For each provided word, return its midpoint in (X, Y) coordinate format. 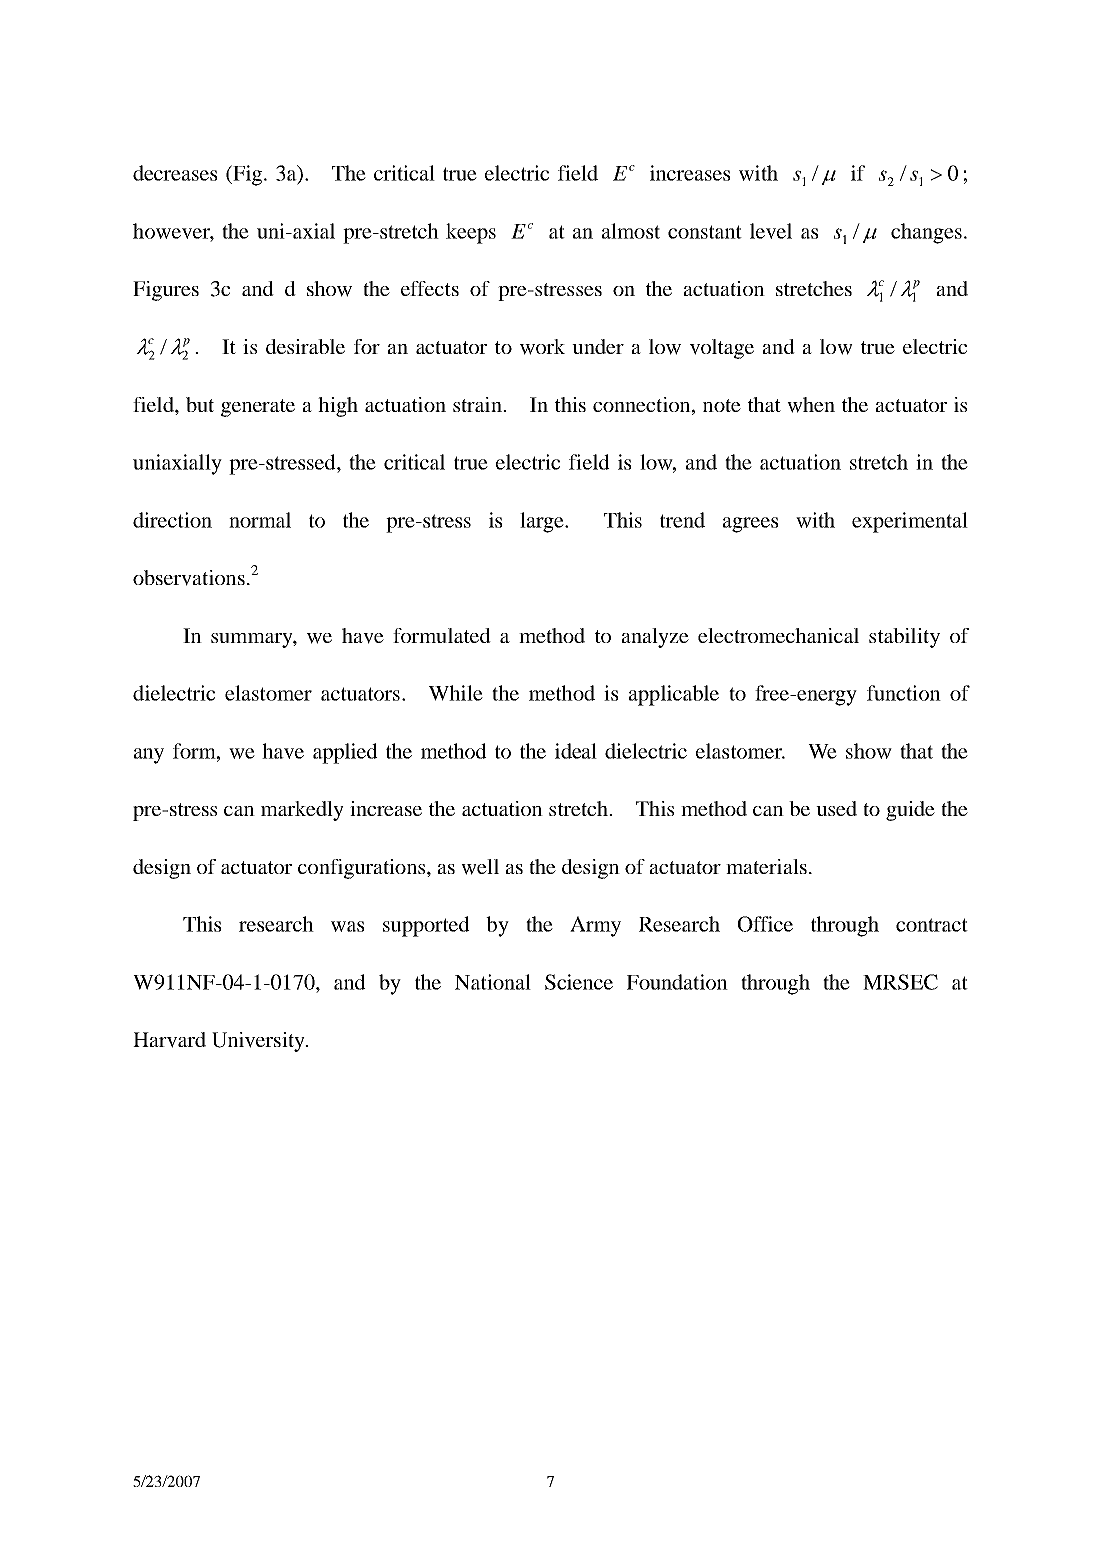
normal (260, 520)
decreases (175, 173)
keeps (471, 233)
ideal (576, 751)
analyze (655, 638)
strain (478, 404)
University (259, 1042)
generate (258, 408)
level (771, 231)
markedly (302, 811)
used (836, 808)
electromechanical (778, 635)
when (811, 405)
